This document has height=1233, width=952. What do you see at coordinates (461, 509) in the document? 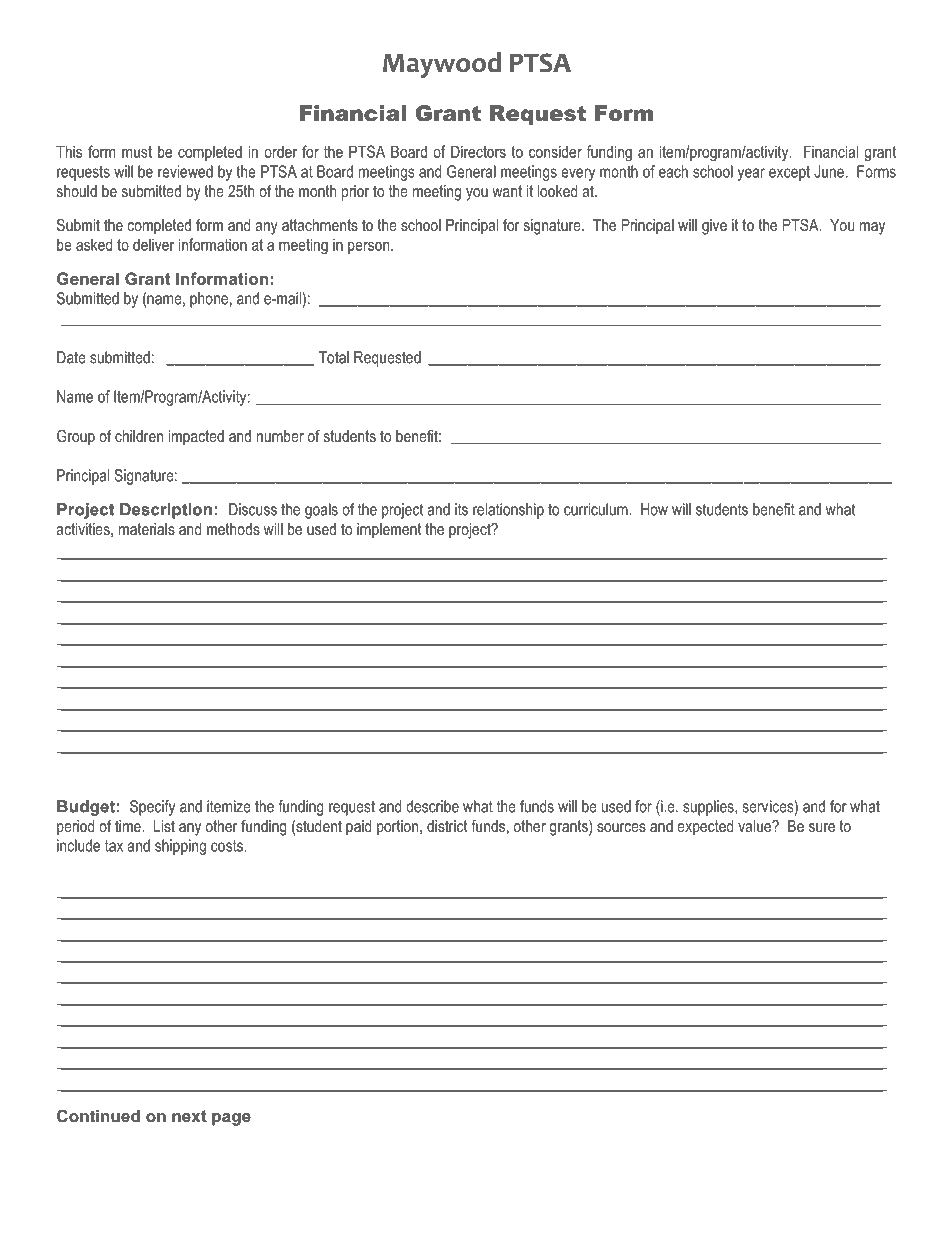
I see `its` at bounding box center [461, 509].
